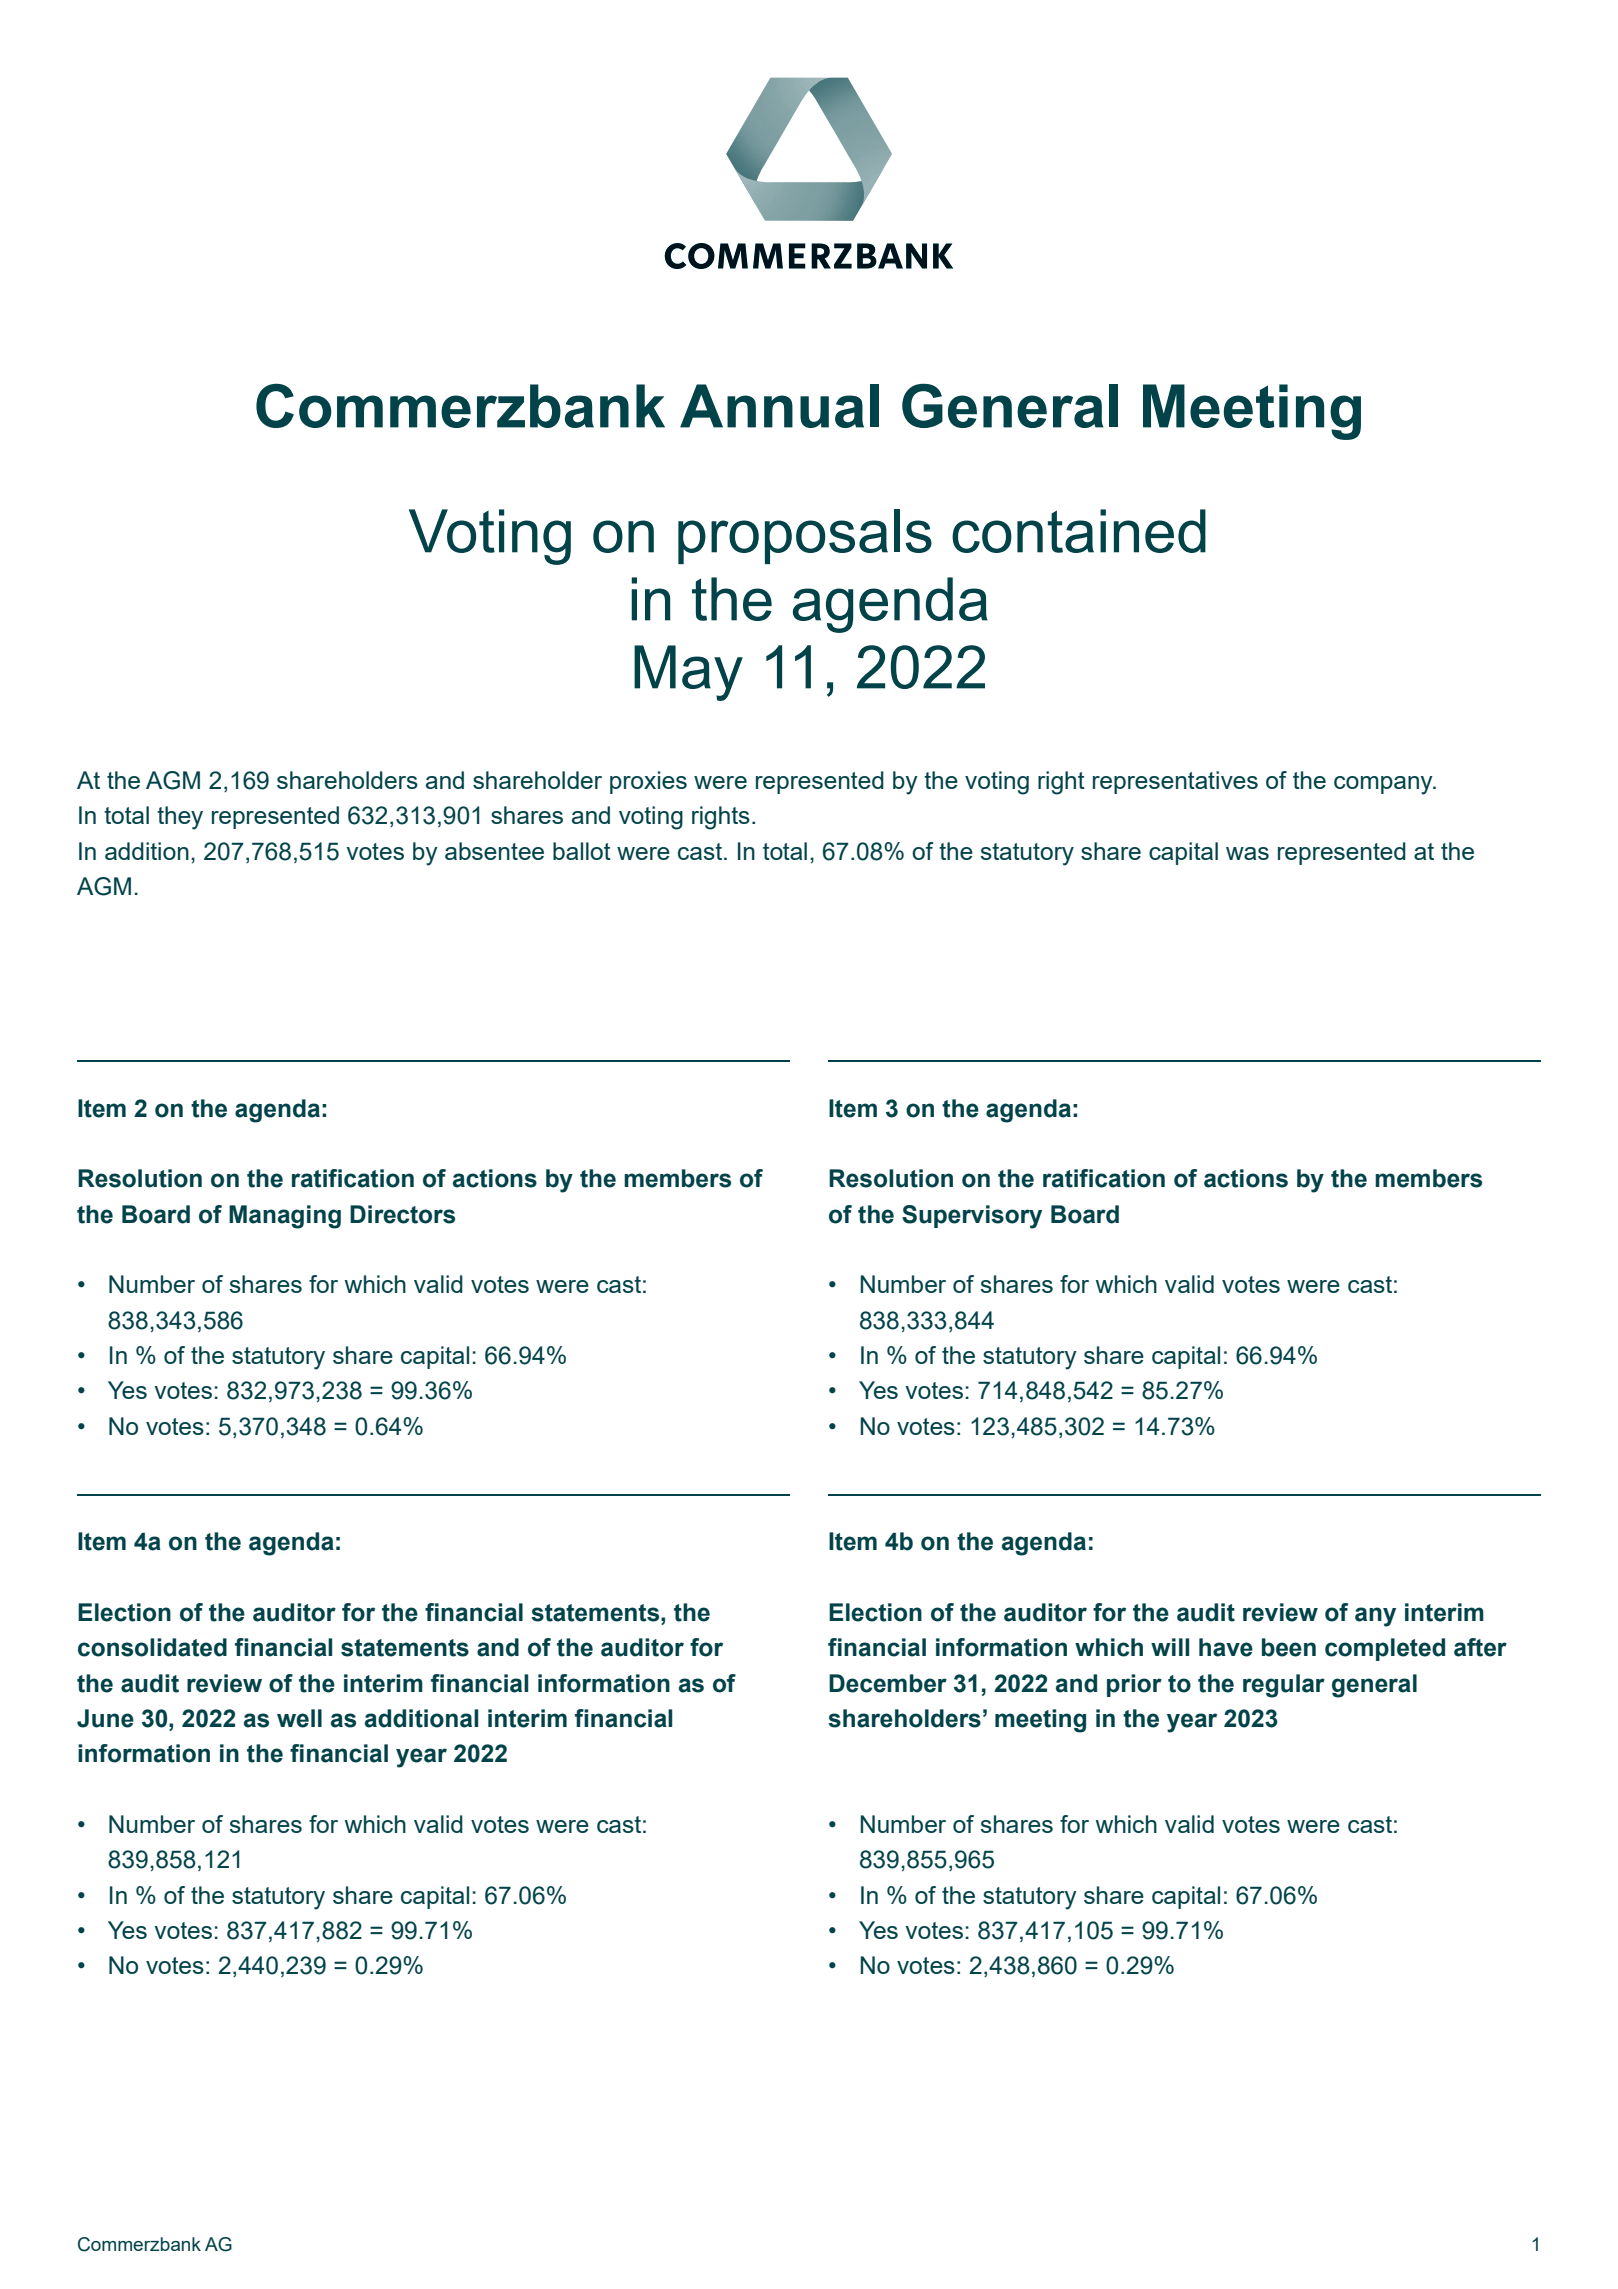 The image size is (1618, 2289). What do you see at coordinates (180, 818) in the screenshot?
I see `they` at bounding box center [180, 818].
